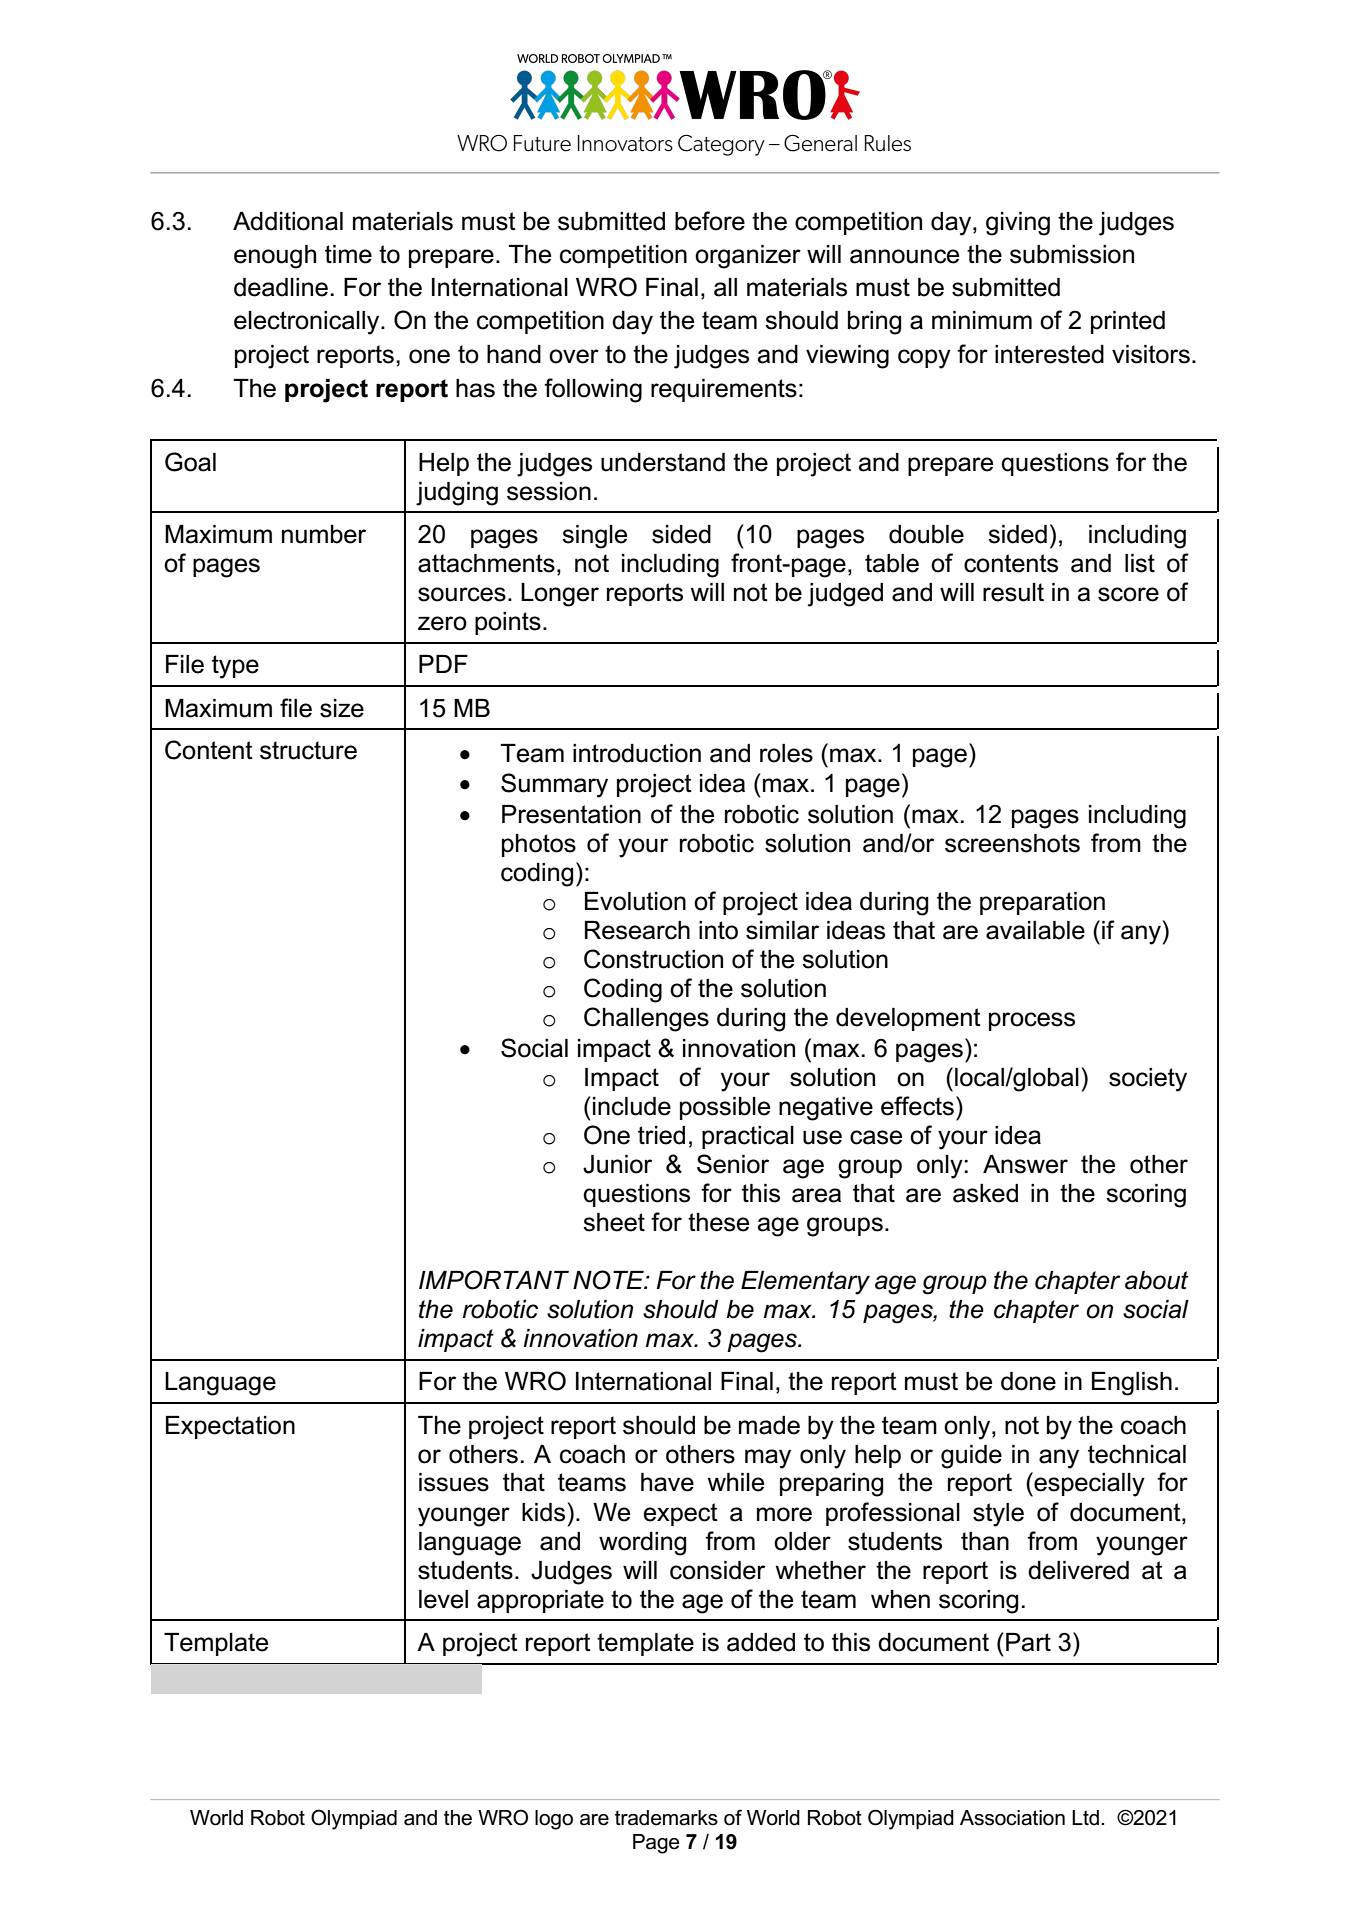 The image size is (1366, 1932). I want to click on screenshots, so click(1012, 843).
